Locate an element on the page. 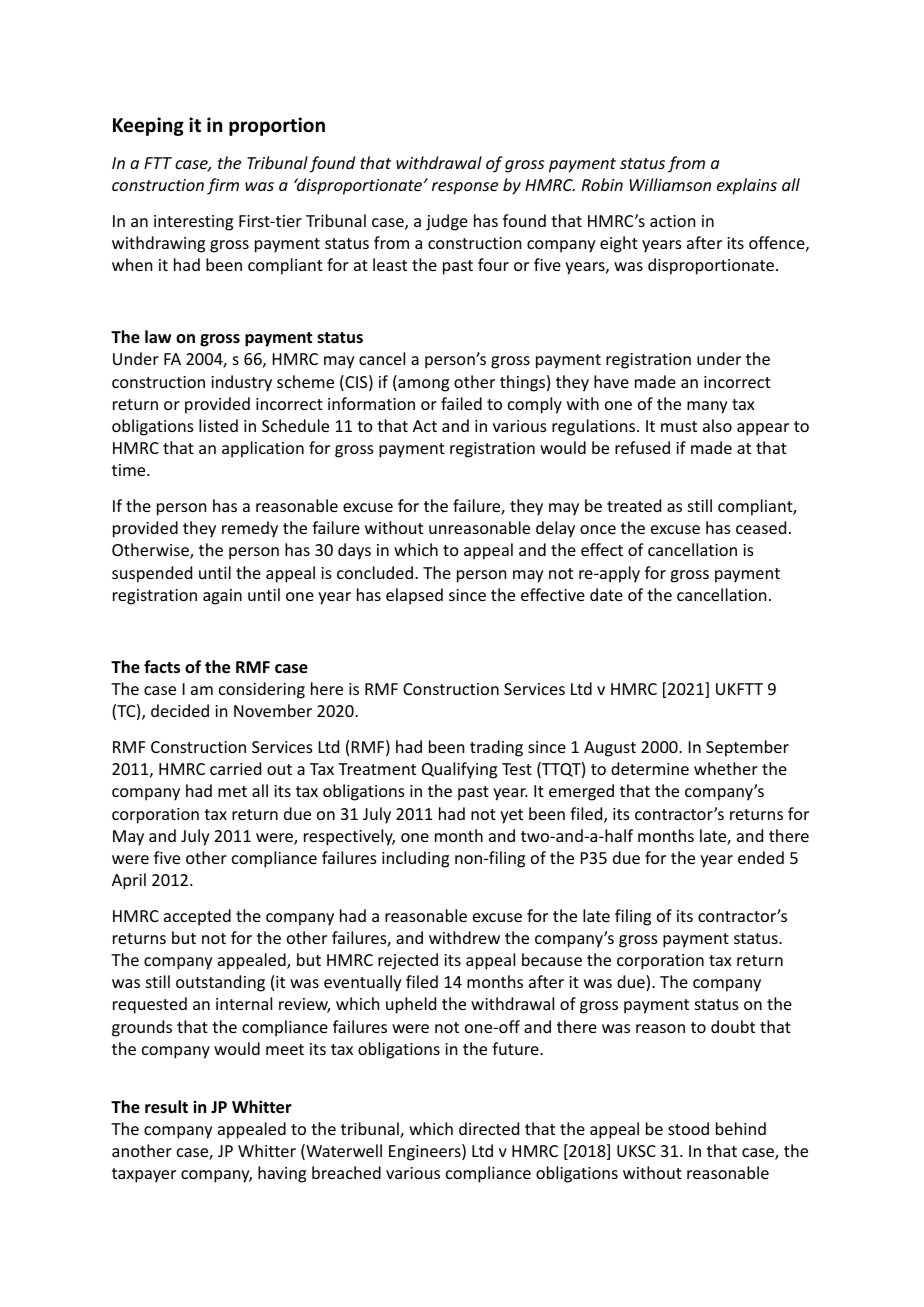 The width and height of the document is (924, 1307). treated is located at coordinates (634, 505).
